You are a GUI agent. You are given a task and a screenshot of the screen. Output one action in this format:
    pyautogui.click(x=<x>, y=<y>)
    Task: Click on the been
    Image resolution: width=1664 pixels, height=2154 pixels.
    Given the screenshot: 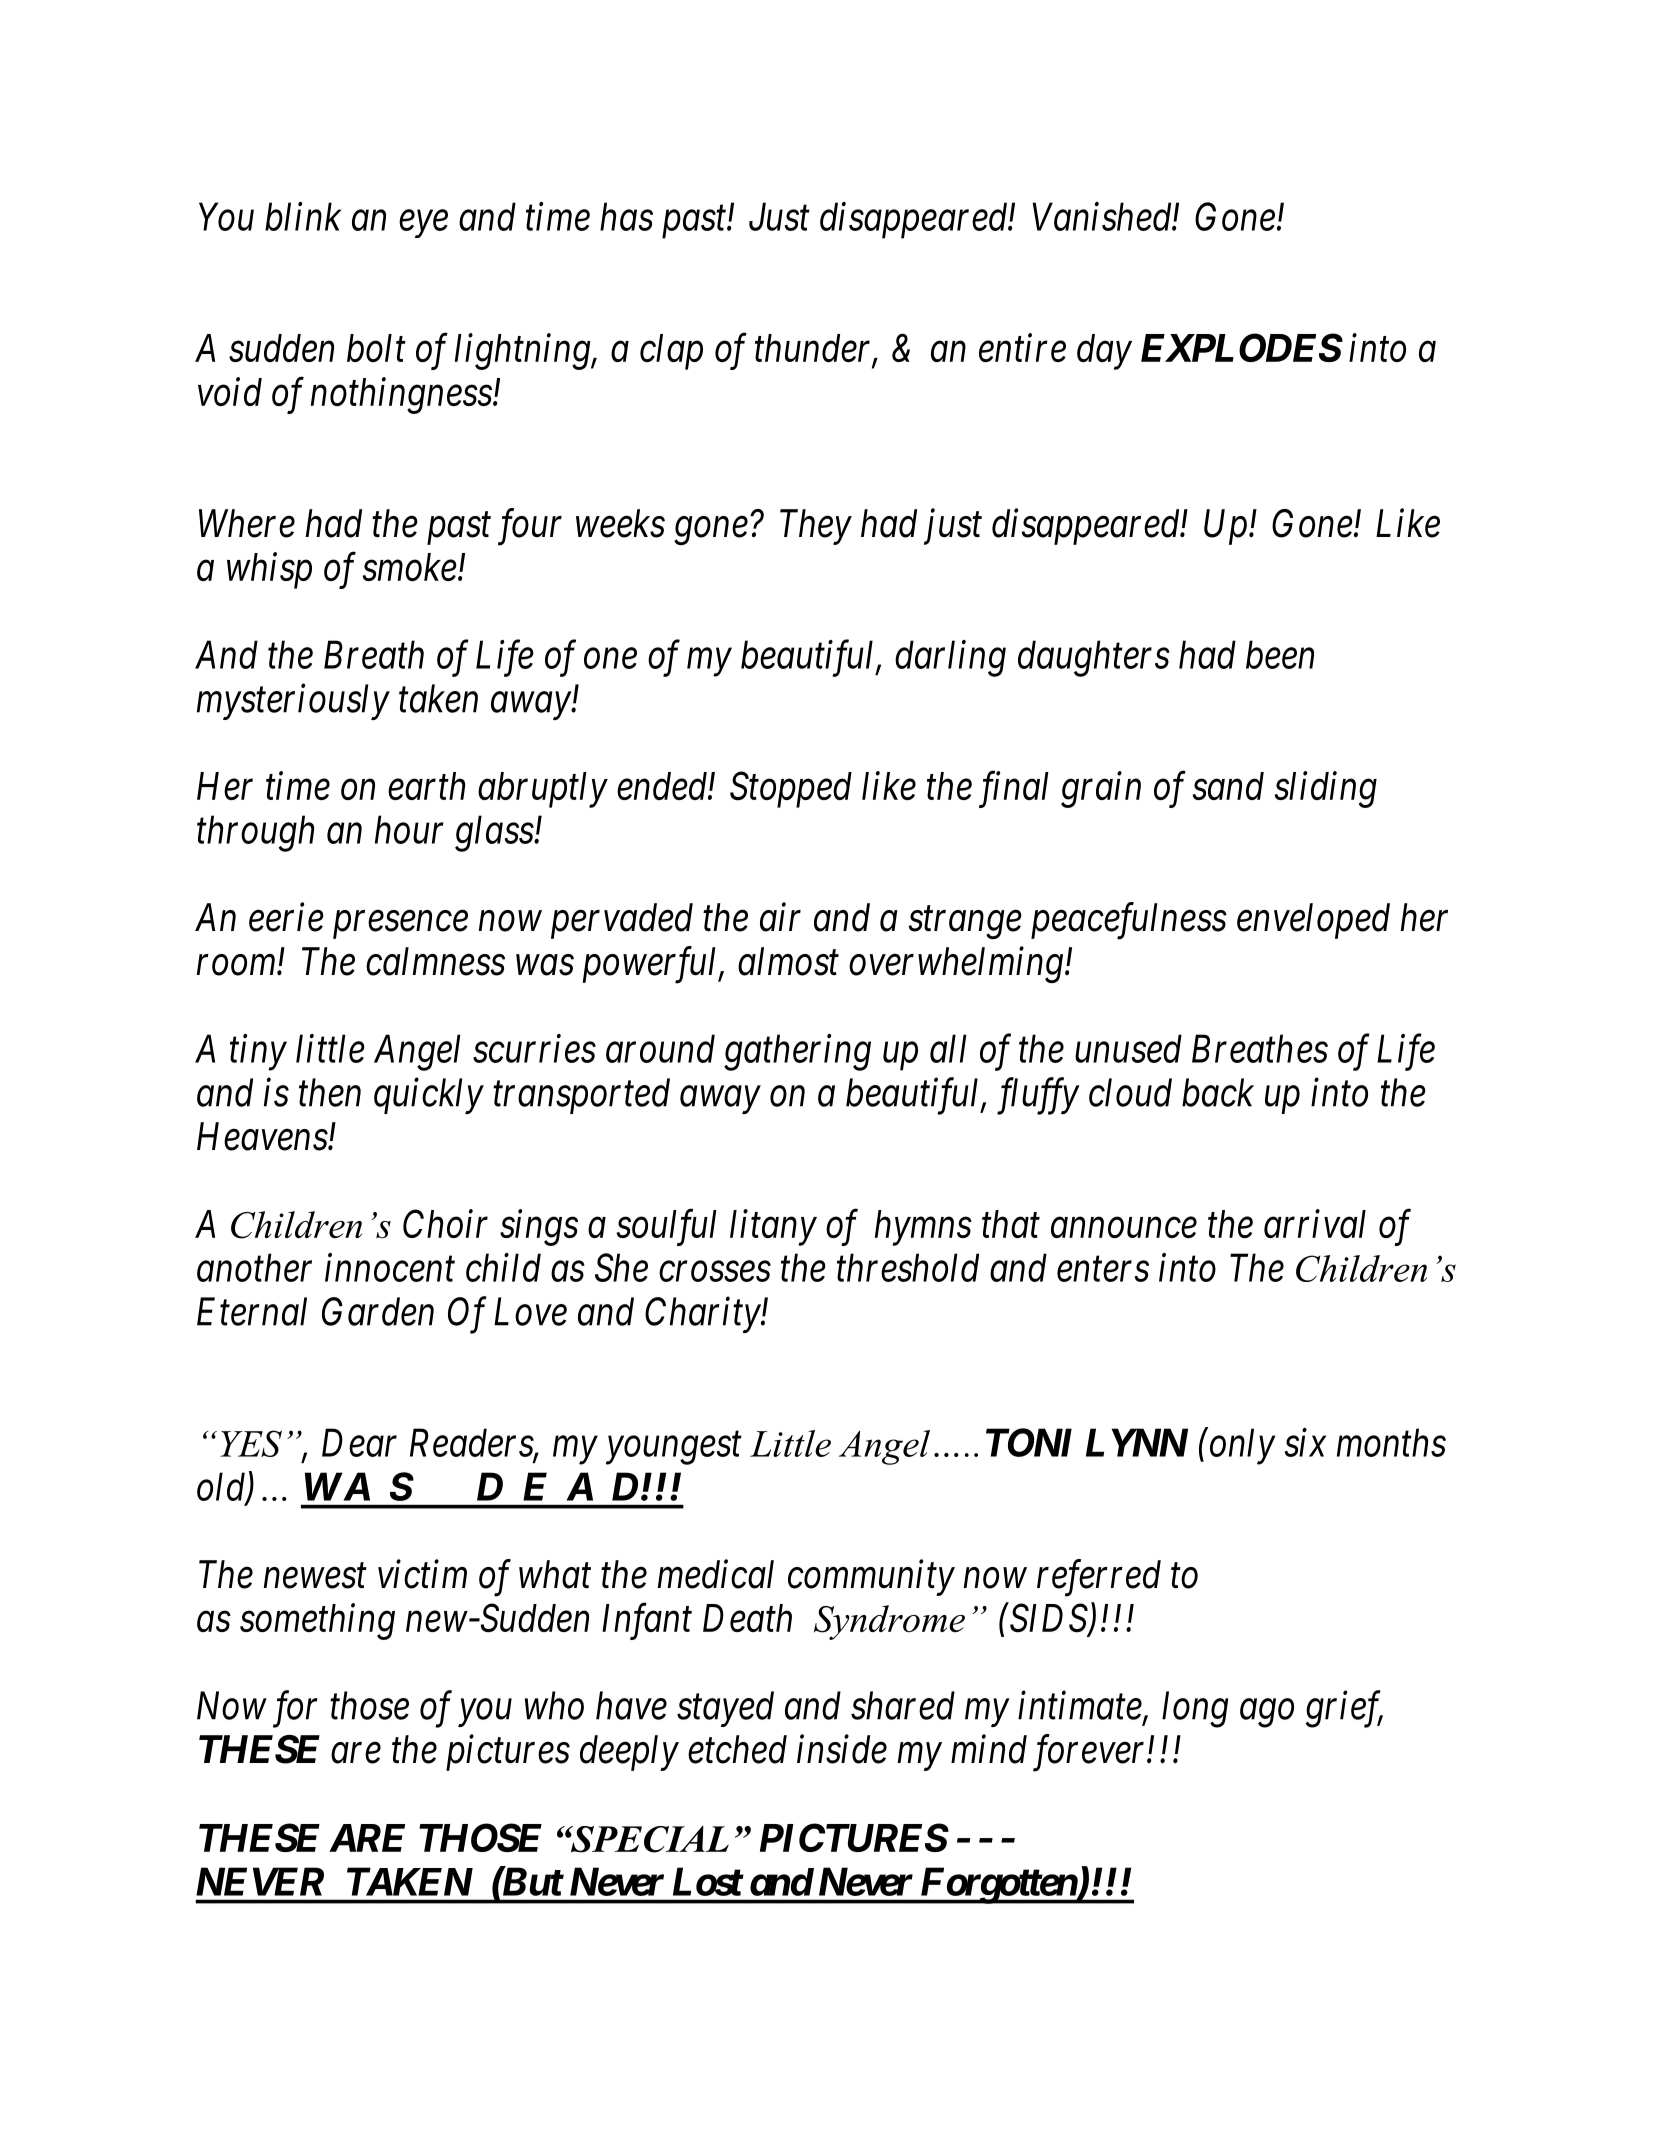 What is the action you would take?
    pyautogui.click(x=1280, y=654)
